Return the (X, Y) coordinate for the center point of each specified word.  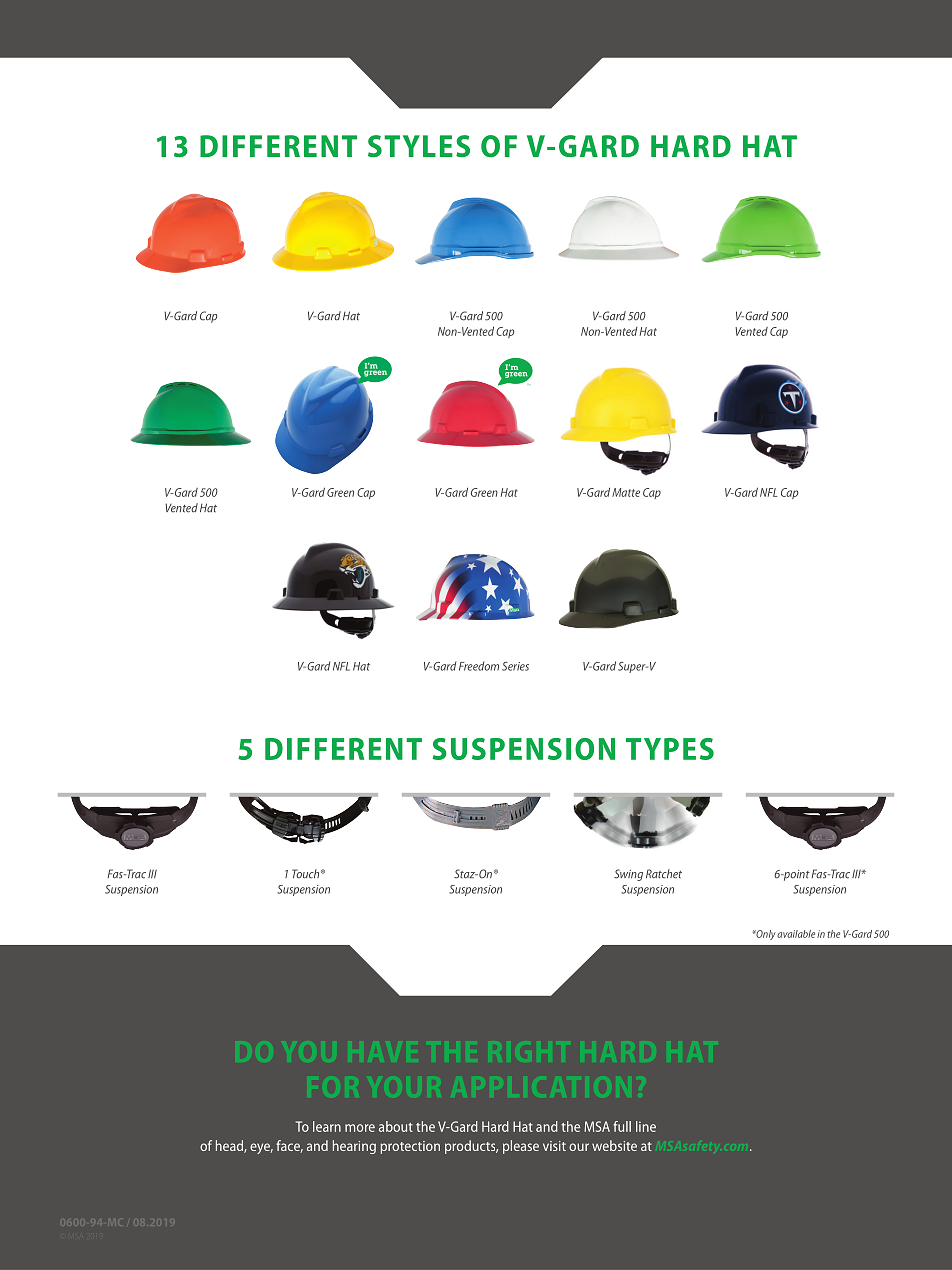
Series (515, 666)
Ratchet (664, 874)
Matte (626, 492)
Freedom (479, 666)
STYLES (419, 146)
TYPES (670, 749)
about (396, 1126)
